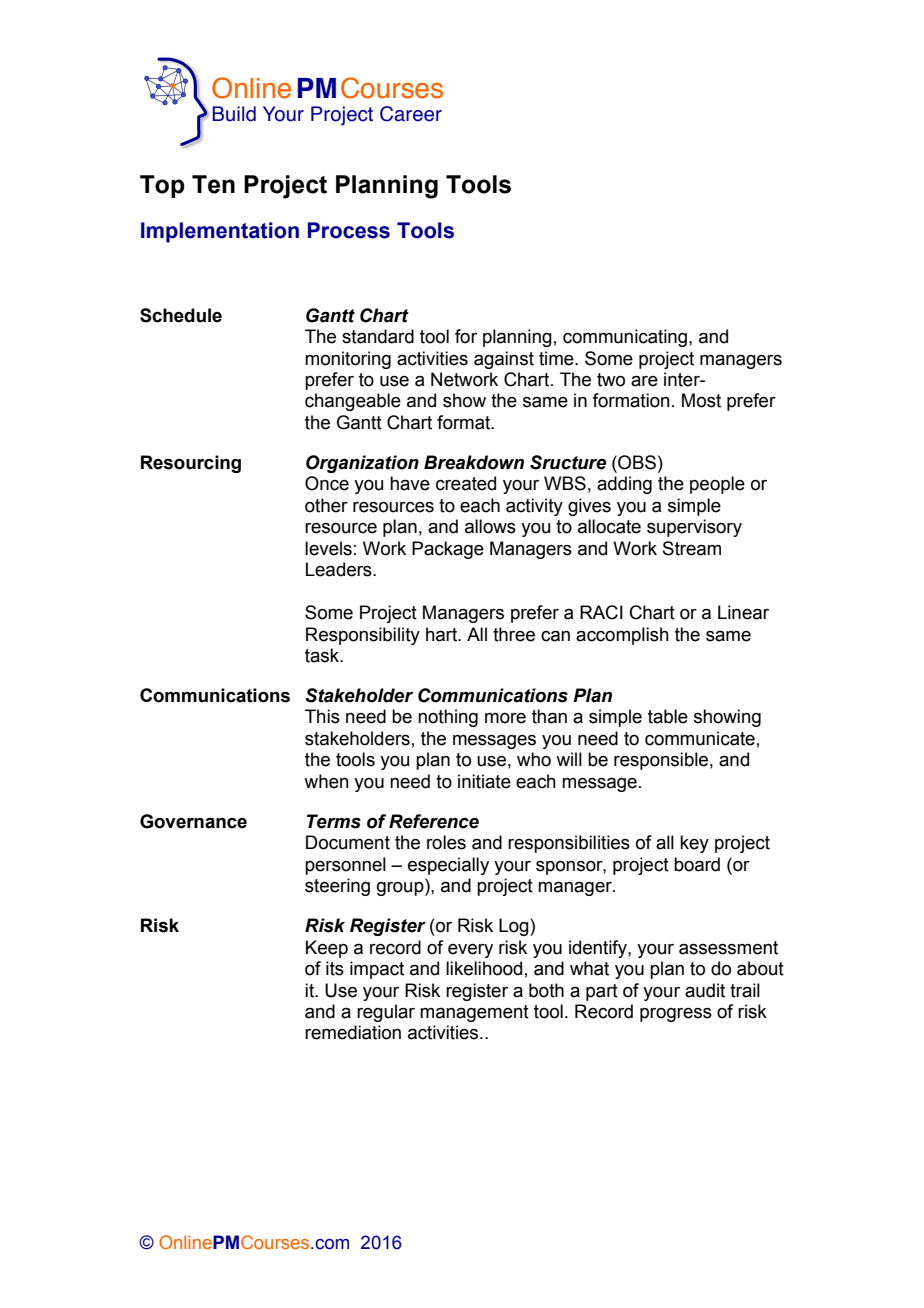 This screenshot has width=924, height=1308. What do you see at coordinates (668, 716) in the screenshot?
I see `table` at bounding box center [668, 716].
